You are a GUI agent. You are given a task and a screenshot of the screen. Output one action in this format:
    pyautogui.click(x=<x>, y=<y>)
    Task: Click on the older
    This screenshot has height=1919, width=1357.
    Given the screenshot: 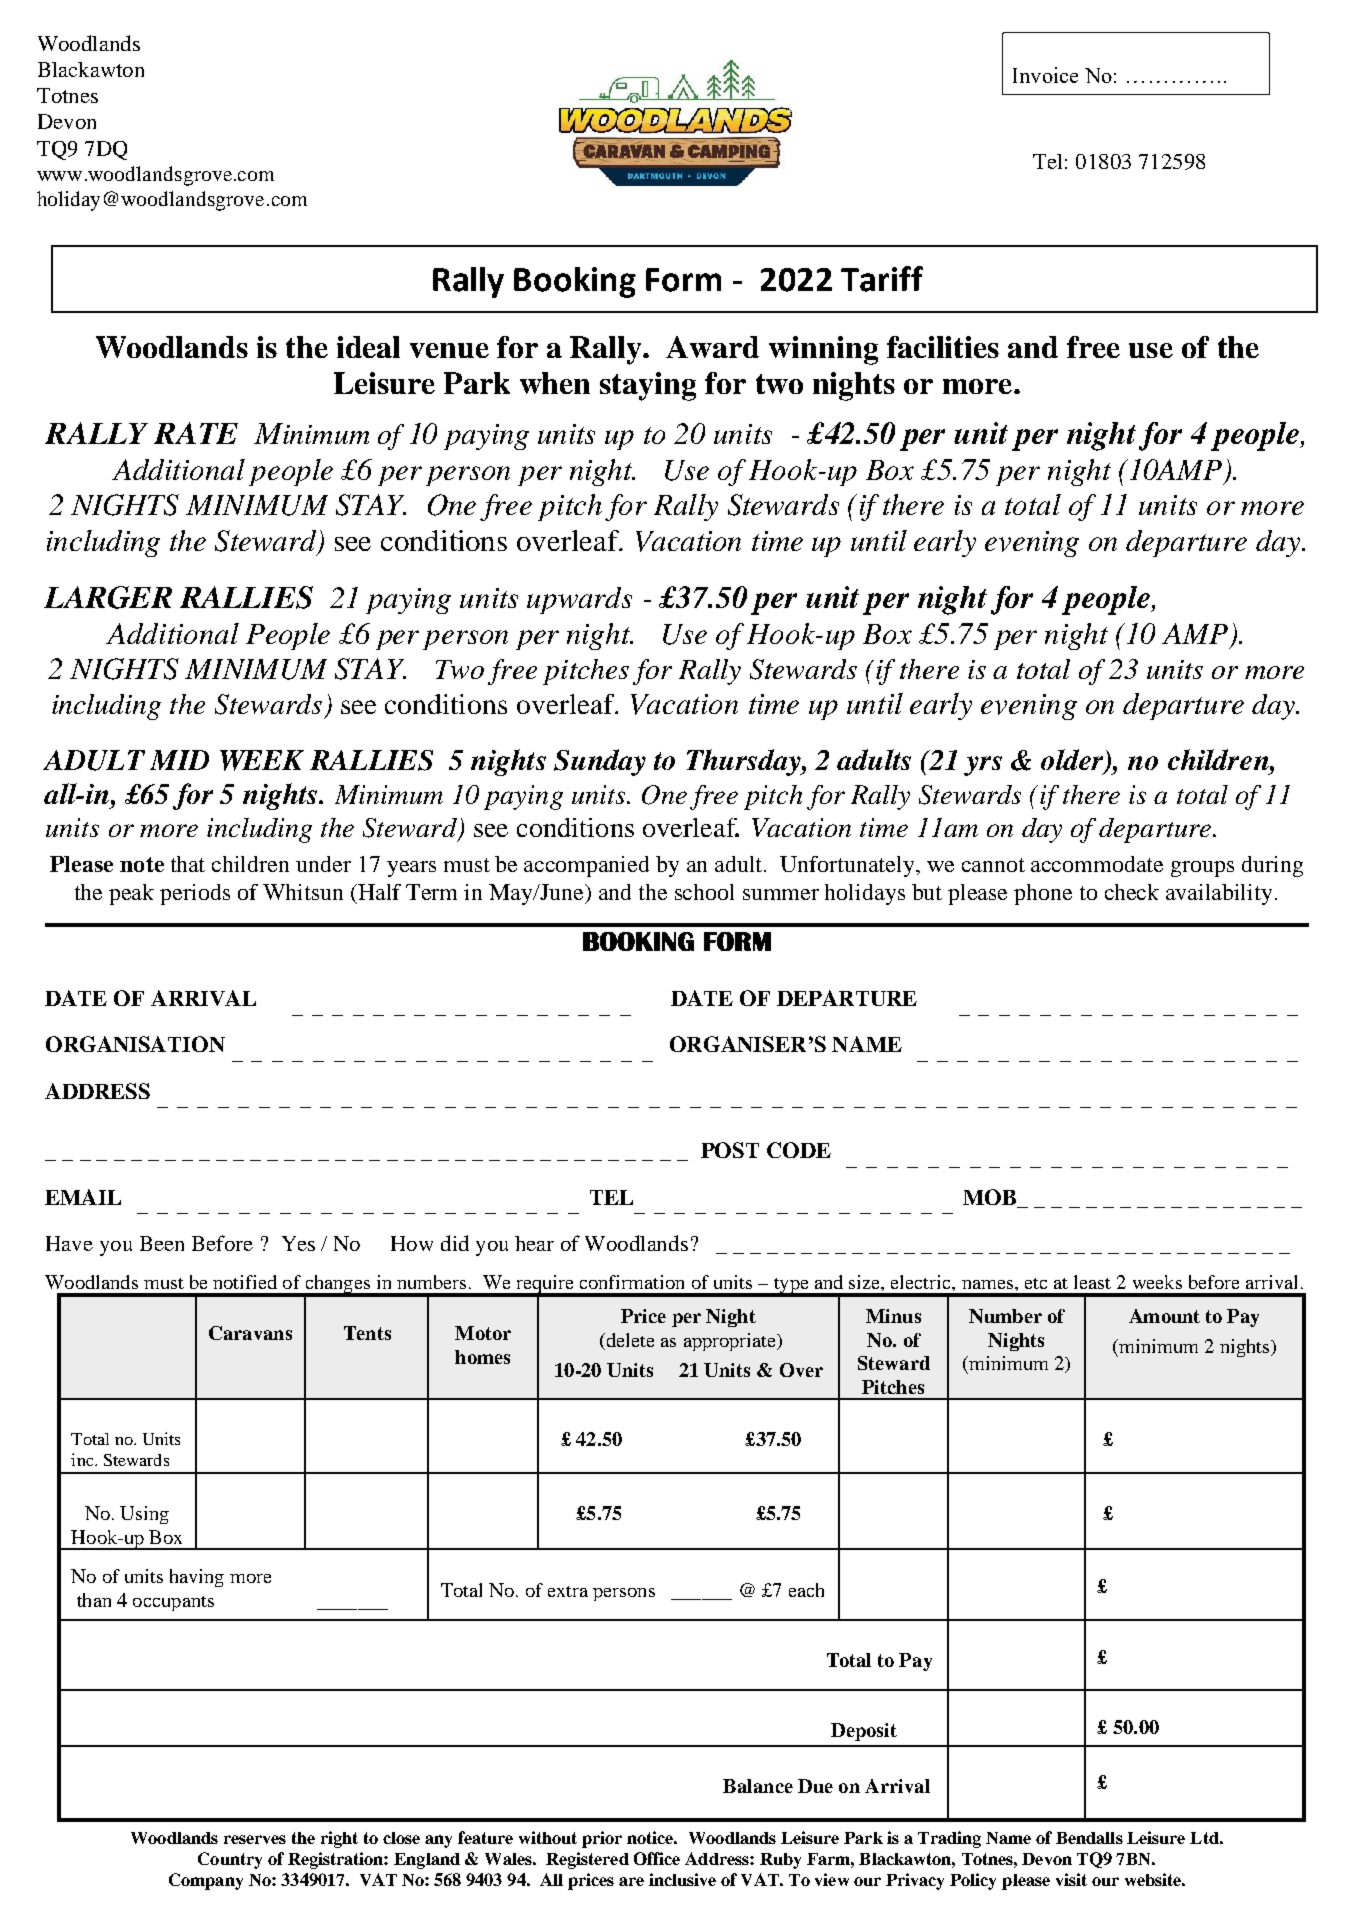 What is the action you would take?
    pyautogui.click(x=1073, y=761)
